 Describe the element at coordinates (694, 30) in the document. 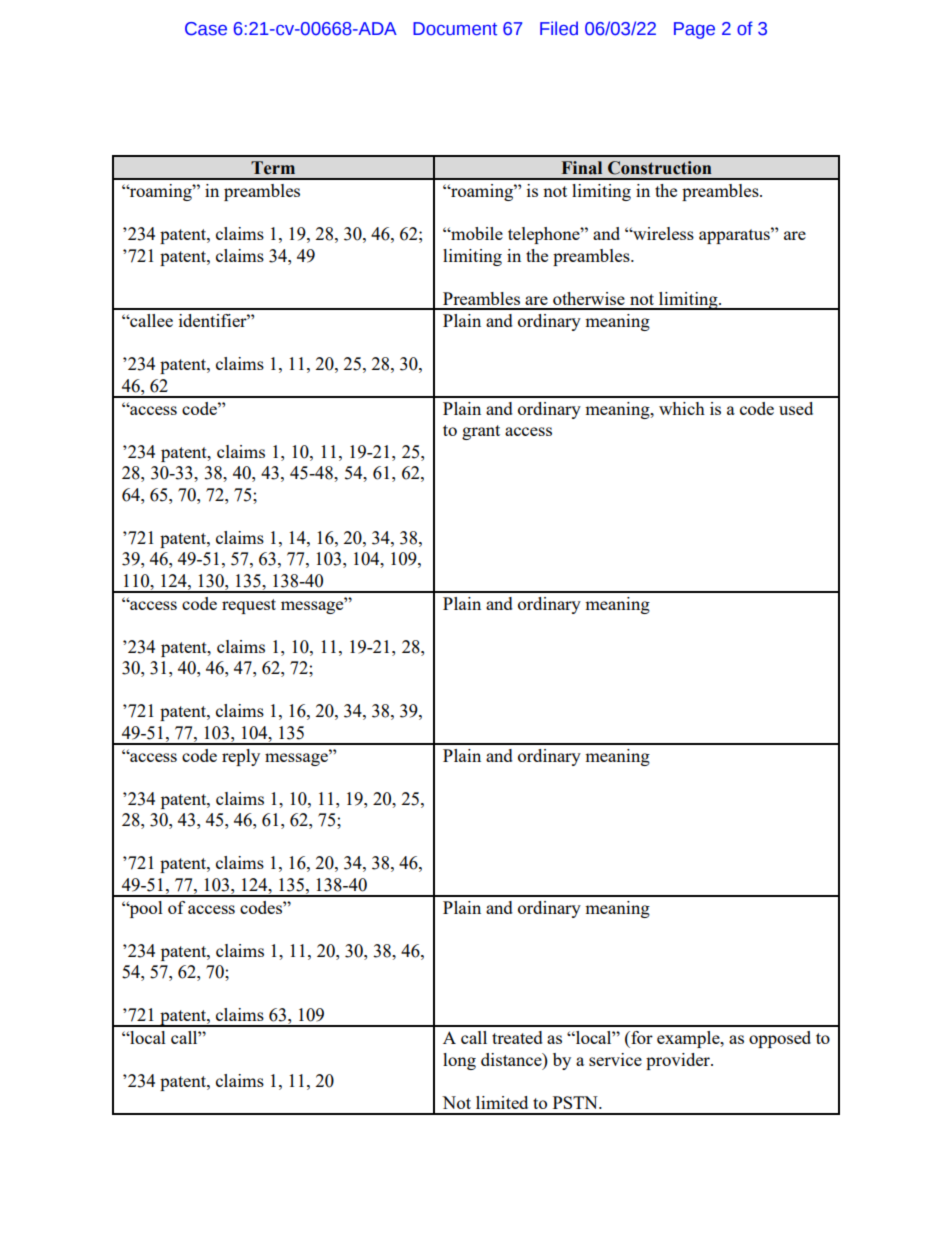

I see `Page` at that location.
